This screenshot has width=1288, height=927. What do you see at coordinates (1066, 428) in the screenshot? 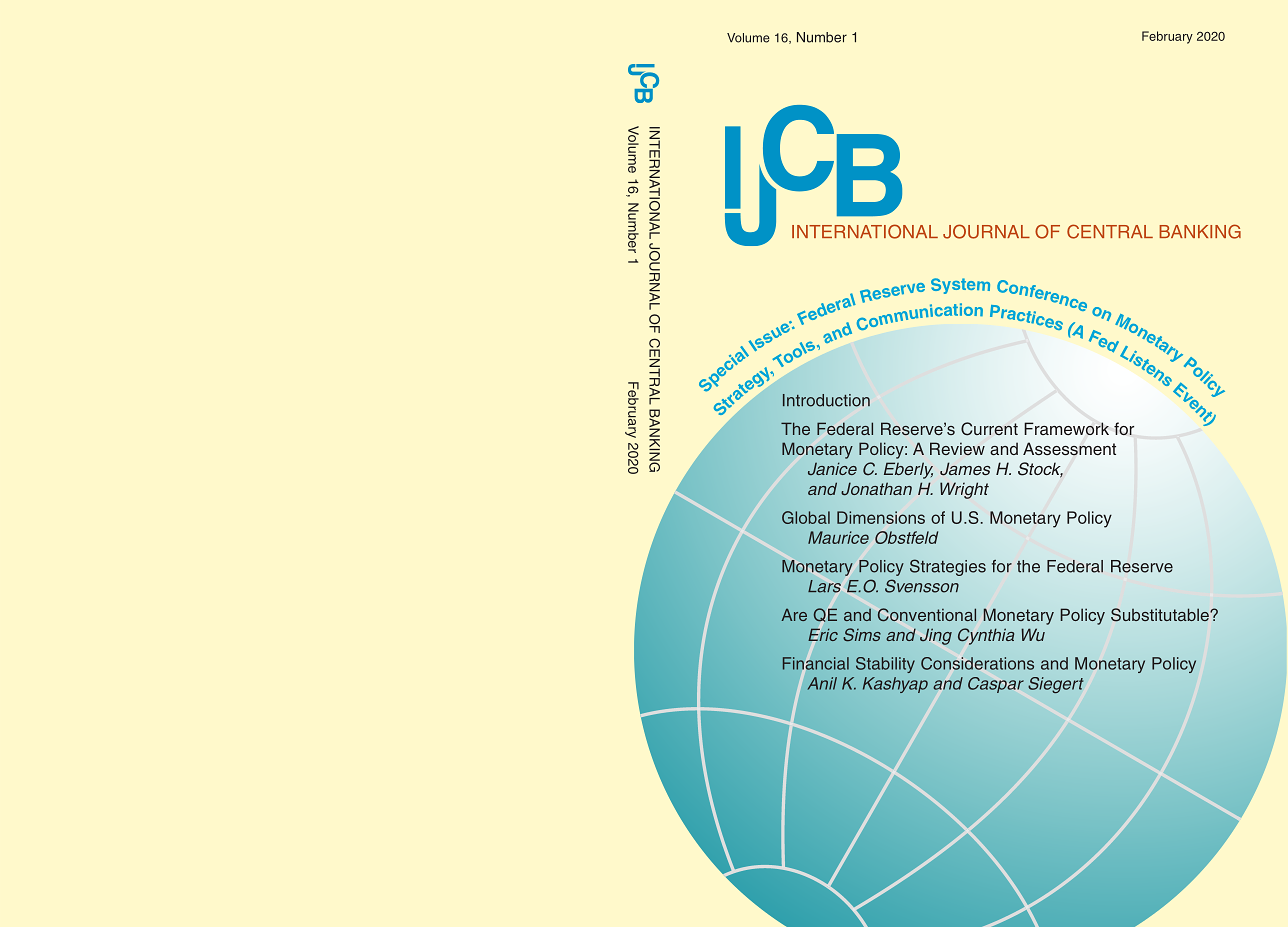
I see `Framework` at bounding box center [1066, 428].
